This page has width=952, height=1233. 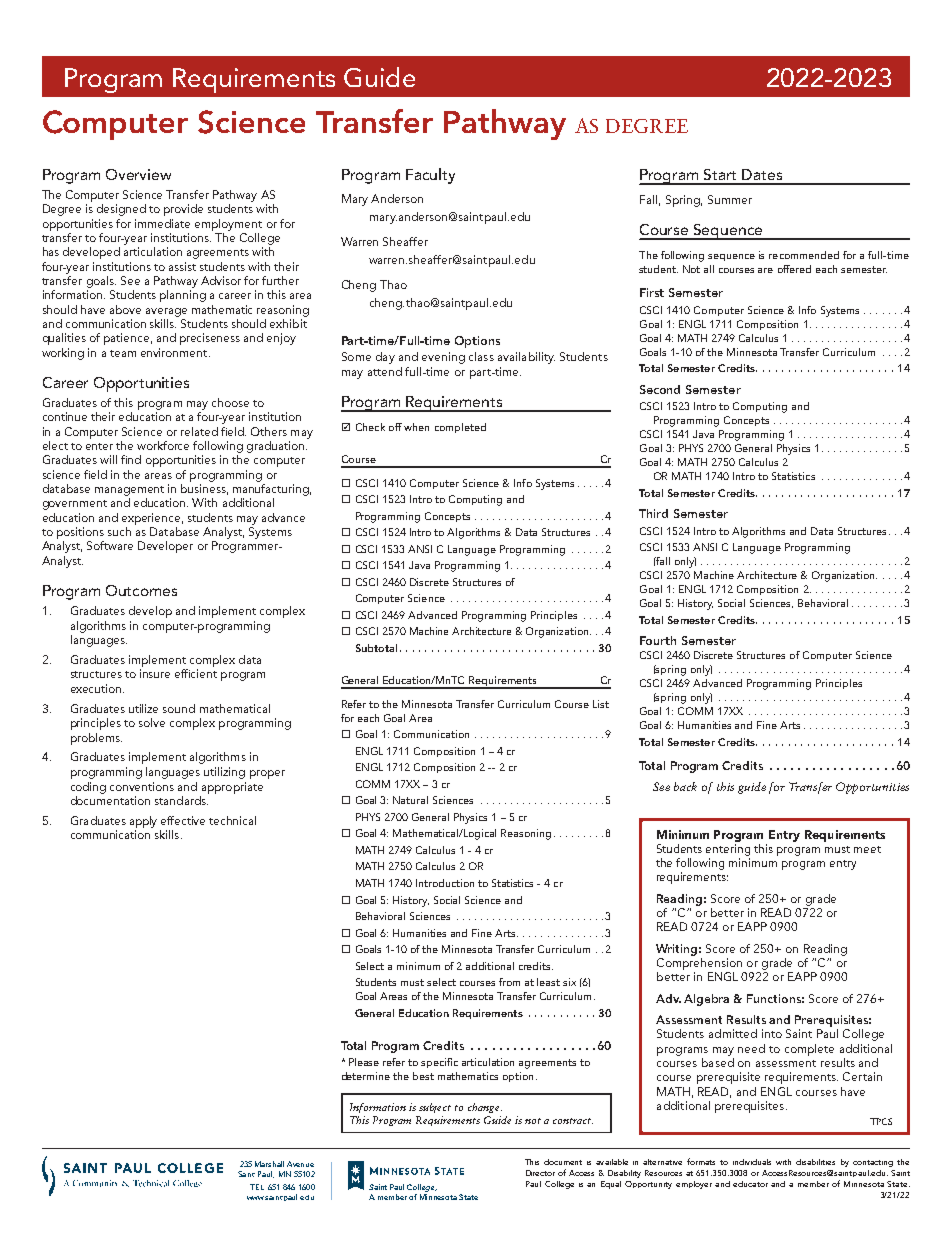 I want to click on from, so click(x=509, y=982).
